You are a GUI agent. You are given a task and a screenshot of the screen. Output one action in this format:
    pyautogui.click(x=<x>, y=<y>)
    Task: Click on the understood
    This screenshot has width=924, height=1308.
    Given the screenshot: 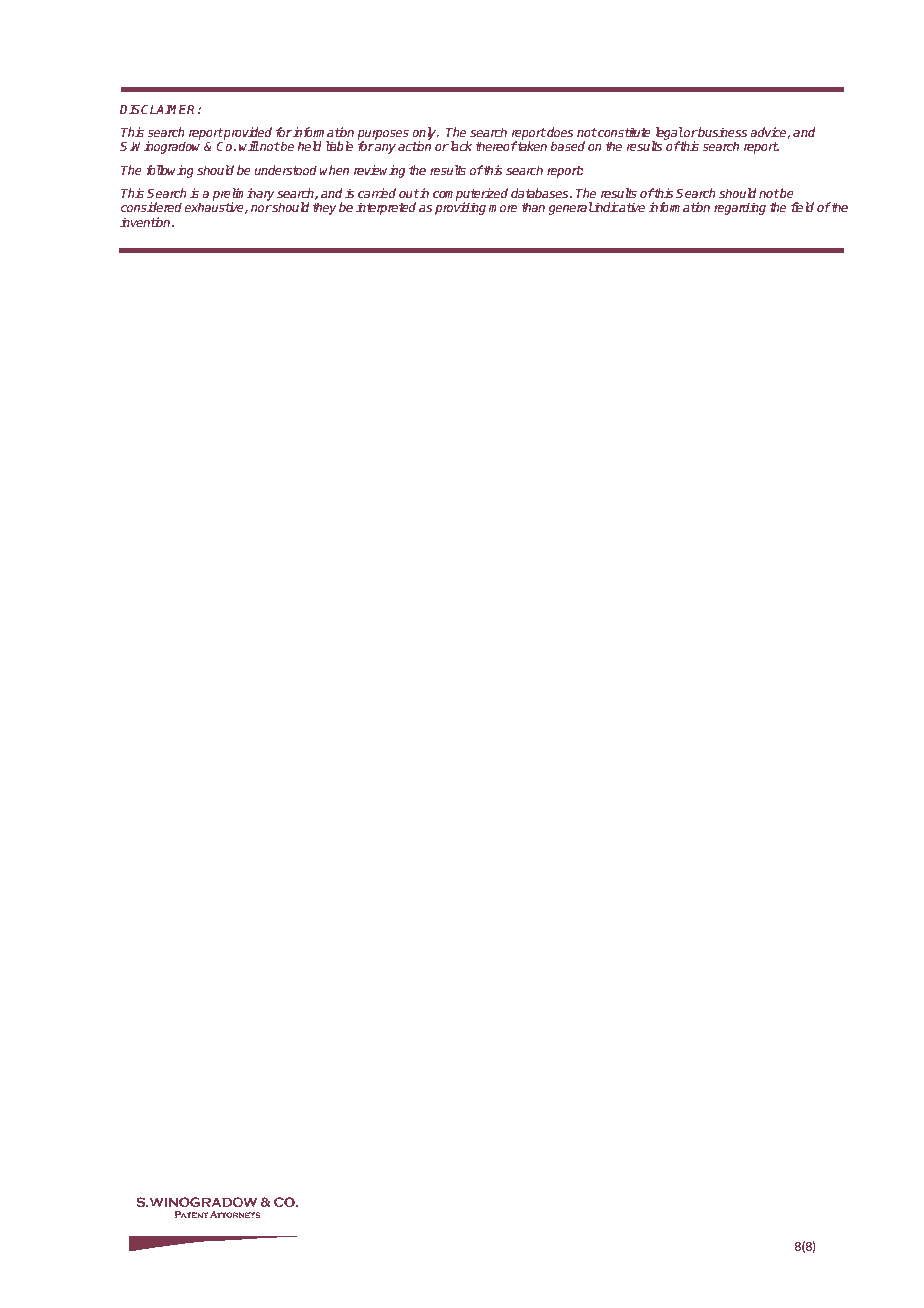 What is the action you would take?
    pyautogui.click(x=285, y=170)
